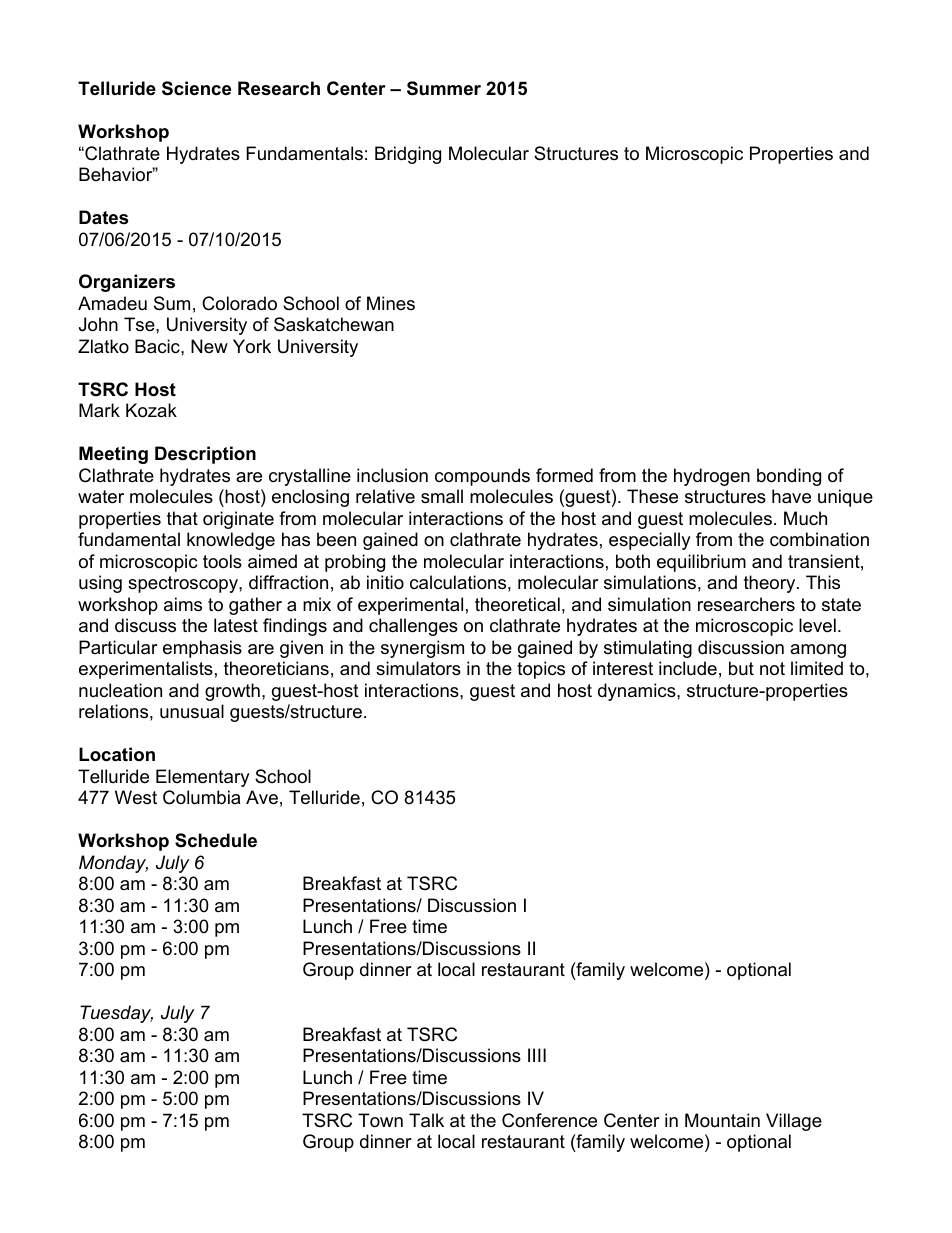  Describe the element at coordinates (442, 496) in the screenshot. I see `small` at that location.
